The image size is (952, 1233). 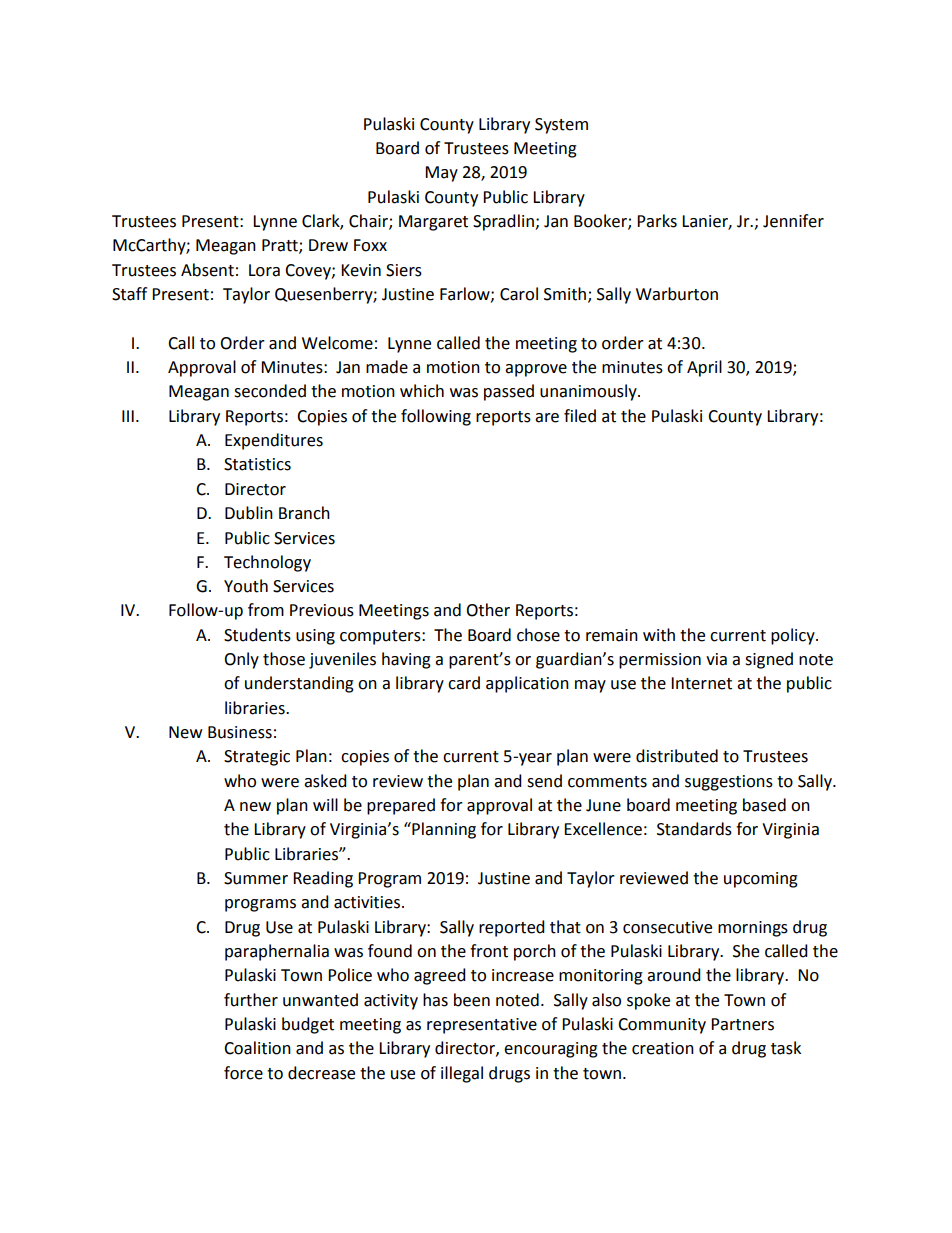 What do you see at coordinates (240, 732) in the screenshot?
I see `Business` at bounding box center [240, 732].
